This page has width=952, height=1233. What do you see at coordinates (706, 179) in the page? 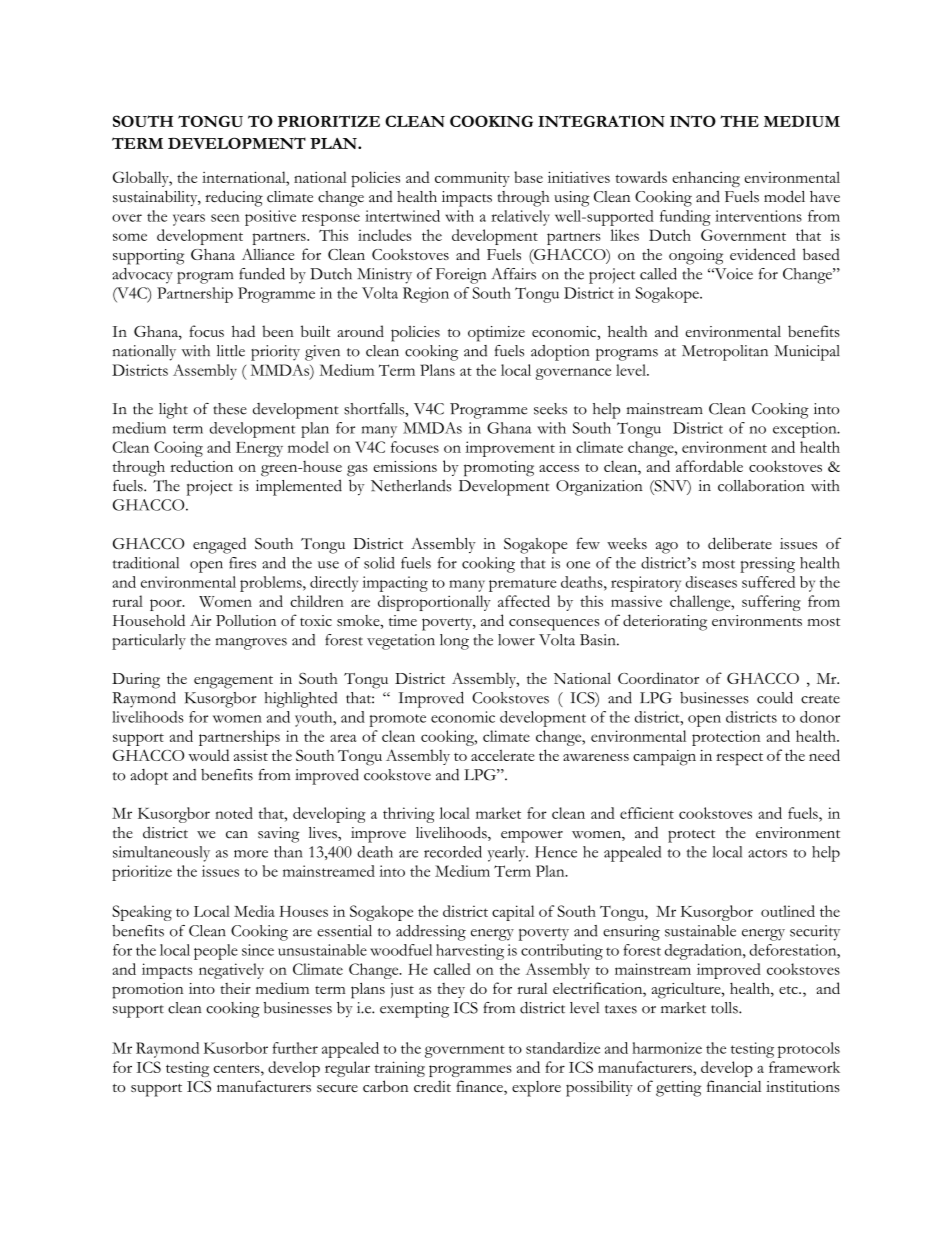
I see `enhancing` at bounding box center [706, 179].
